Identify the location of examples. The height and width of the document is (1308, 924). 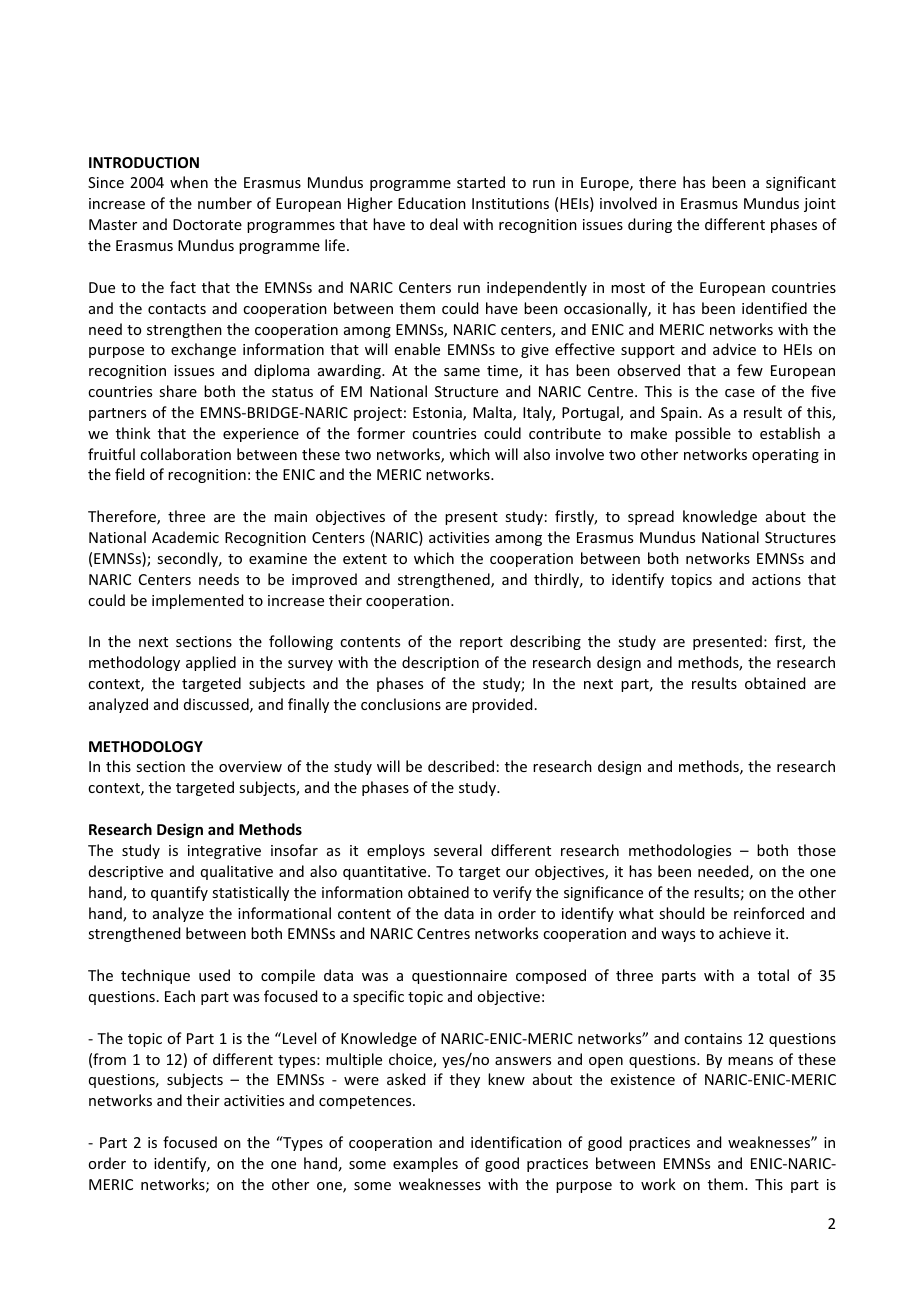
(425, 1164).
